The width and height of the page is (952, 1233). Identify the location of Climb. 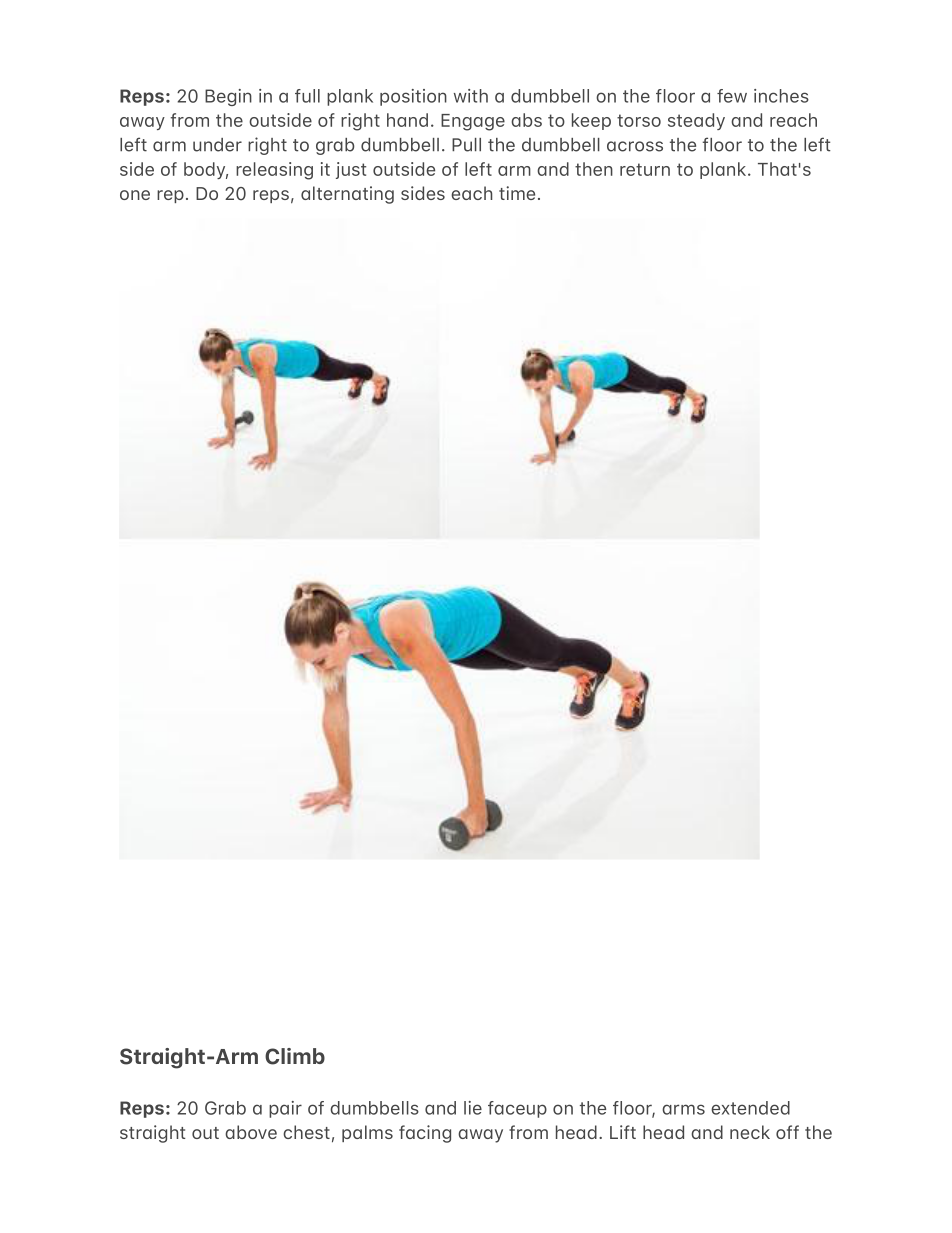
(295, 1056).
